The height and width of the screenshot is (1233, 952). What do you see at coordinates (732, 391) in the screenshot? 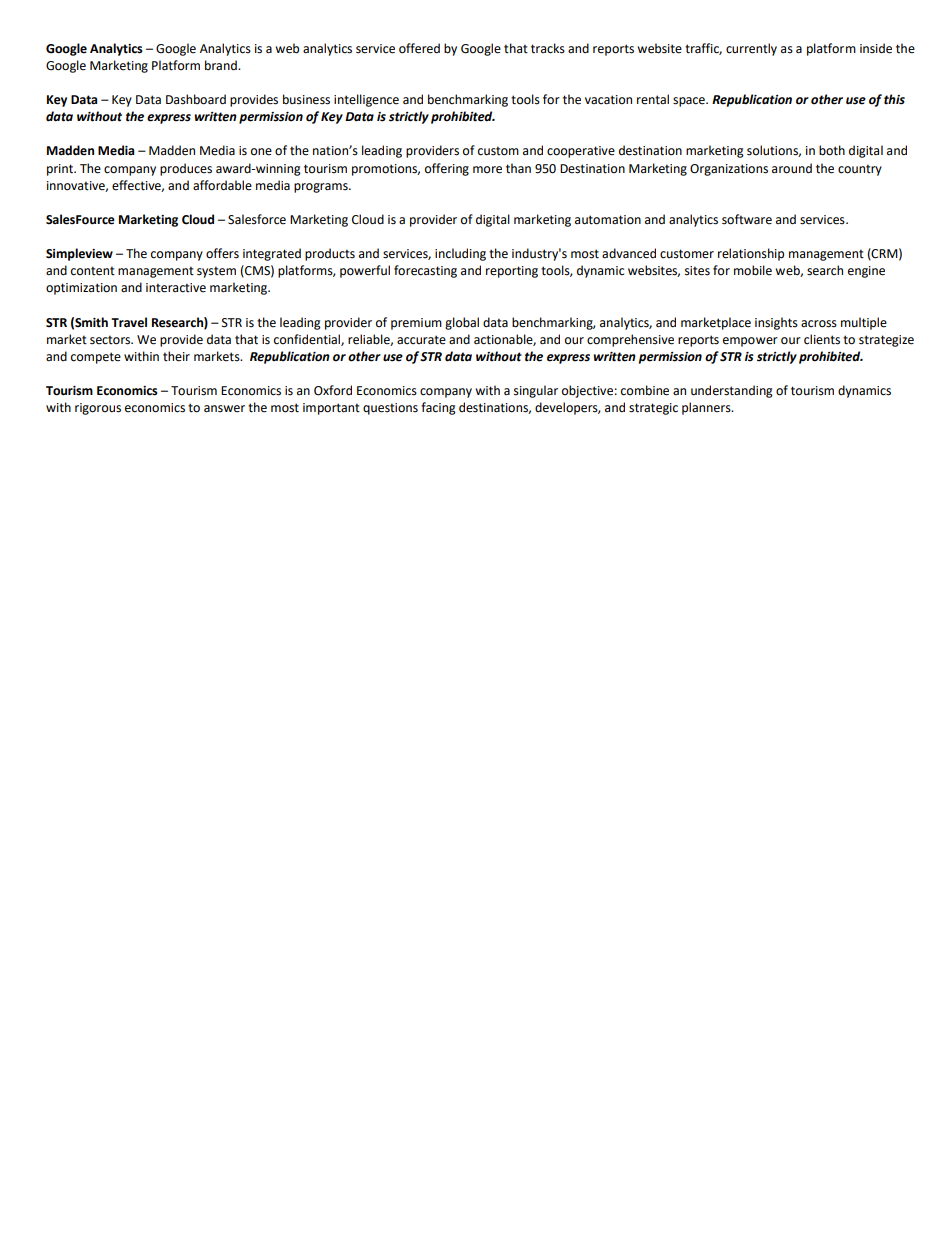
I see `understanding` at bounding box center [732, 391].
